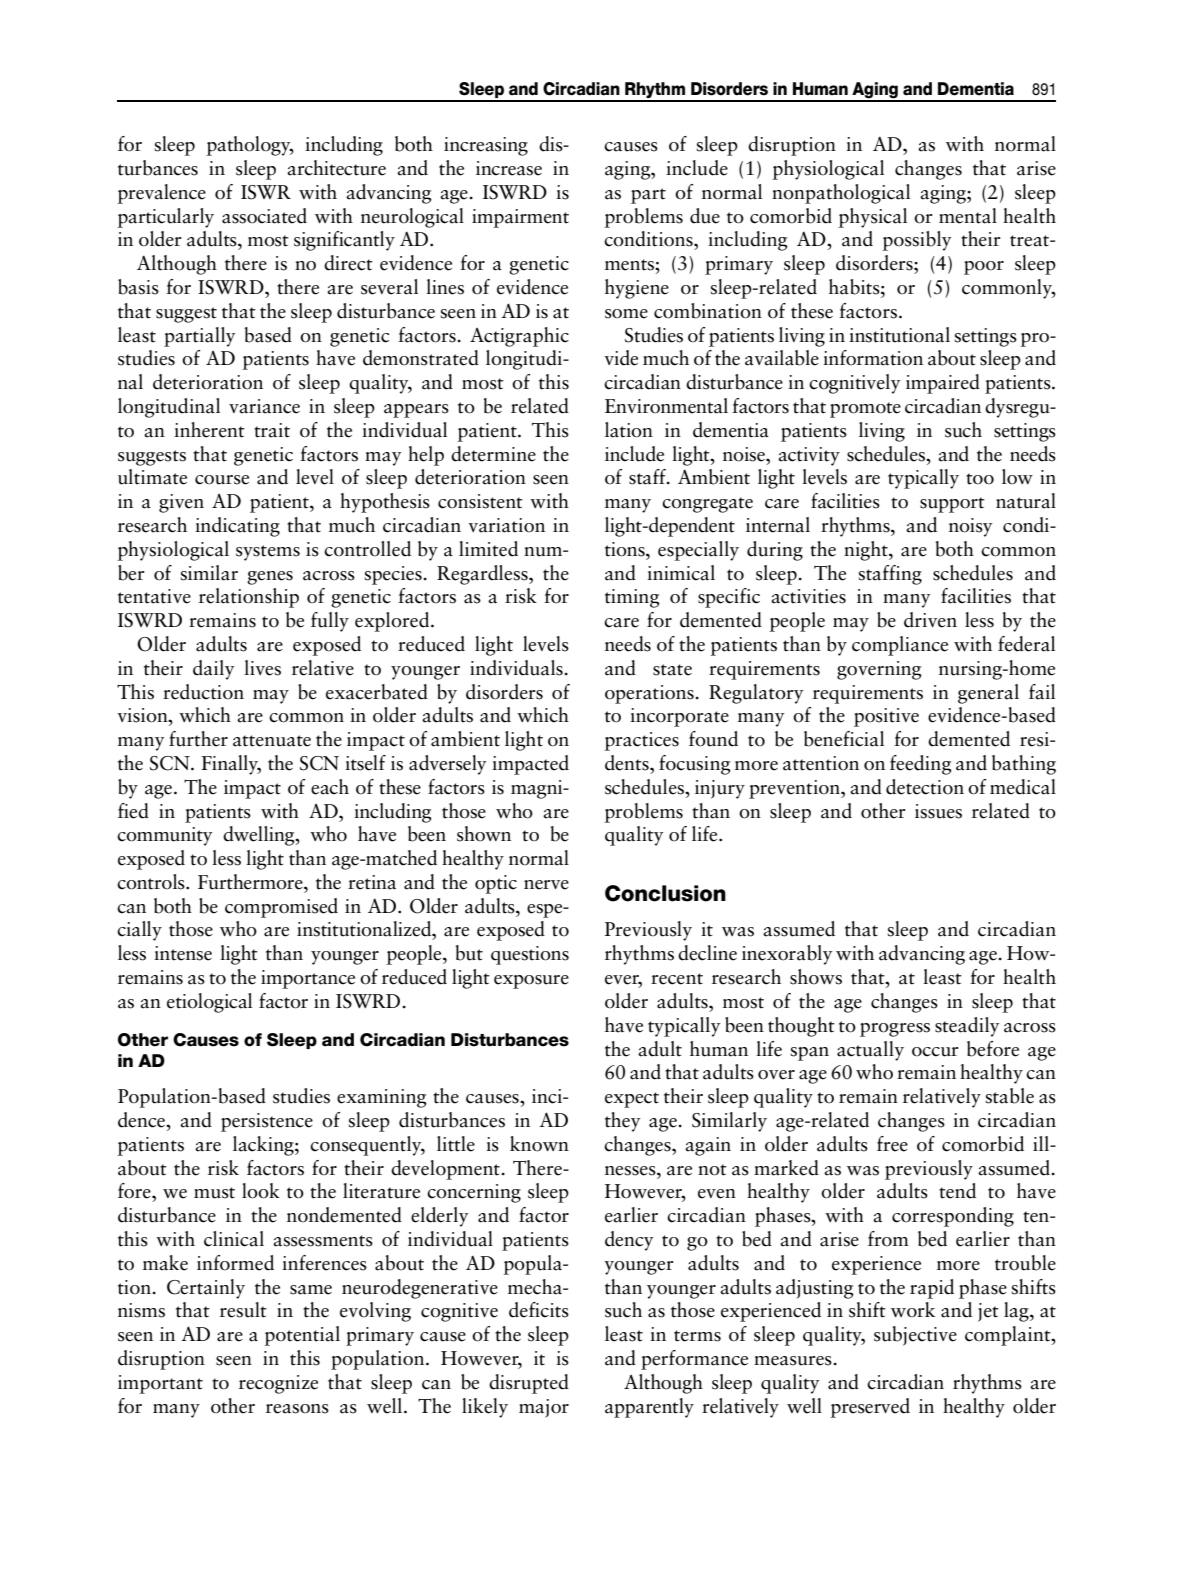 This image has height=1580, width=1185. Describe the element at coordinates (267, 1122) in the image. I see `persistence` at that location.
